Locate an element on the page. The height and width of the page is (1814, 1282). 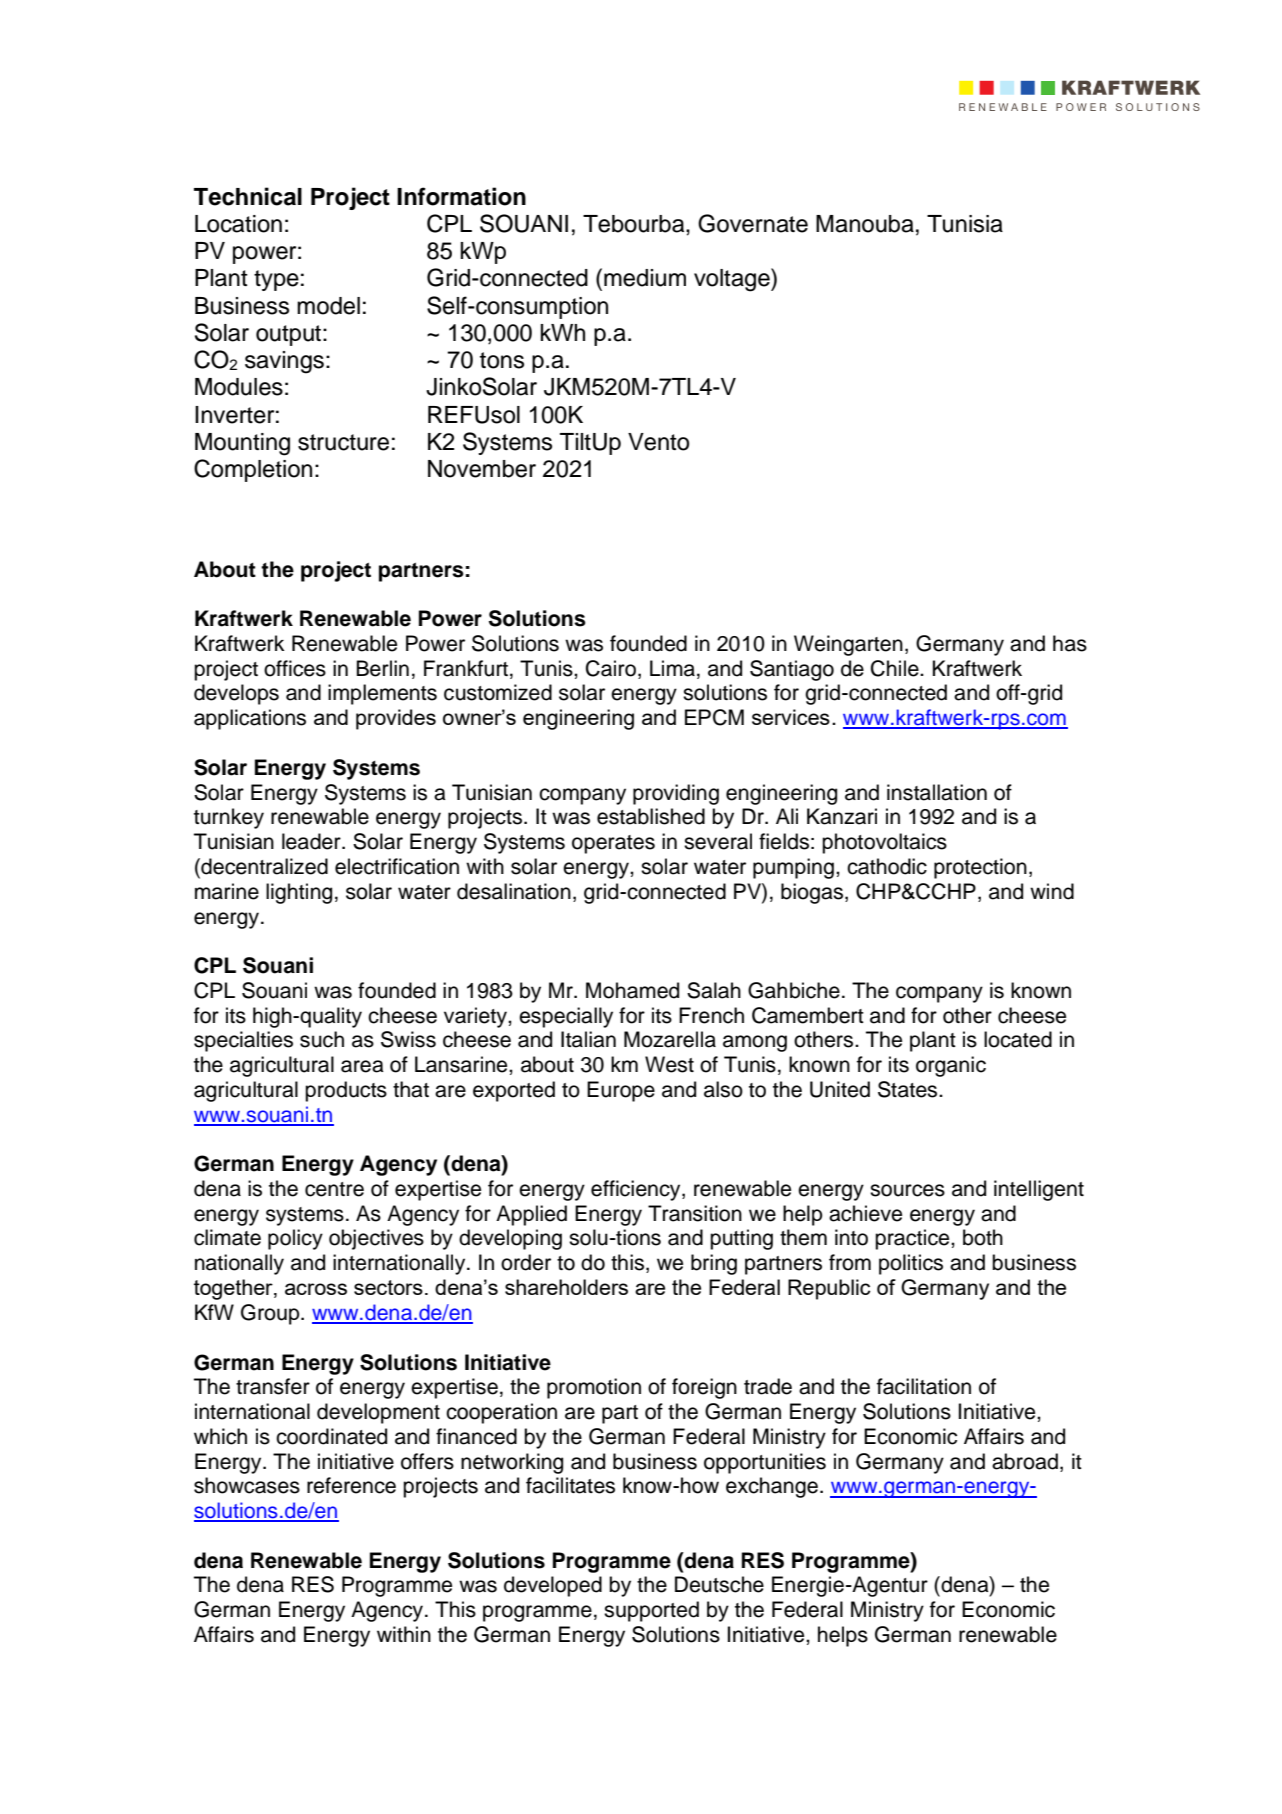
voltage is located at coordinates (733, 280).
